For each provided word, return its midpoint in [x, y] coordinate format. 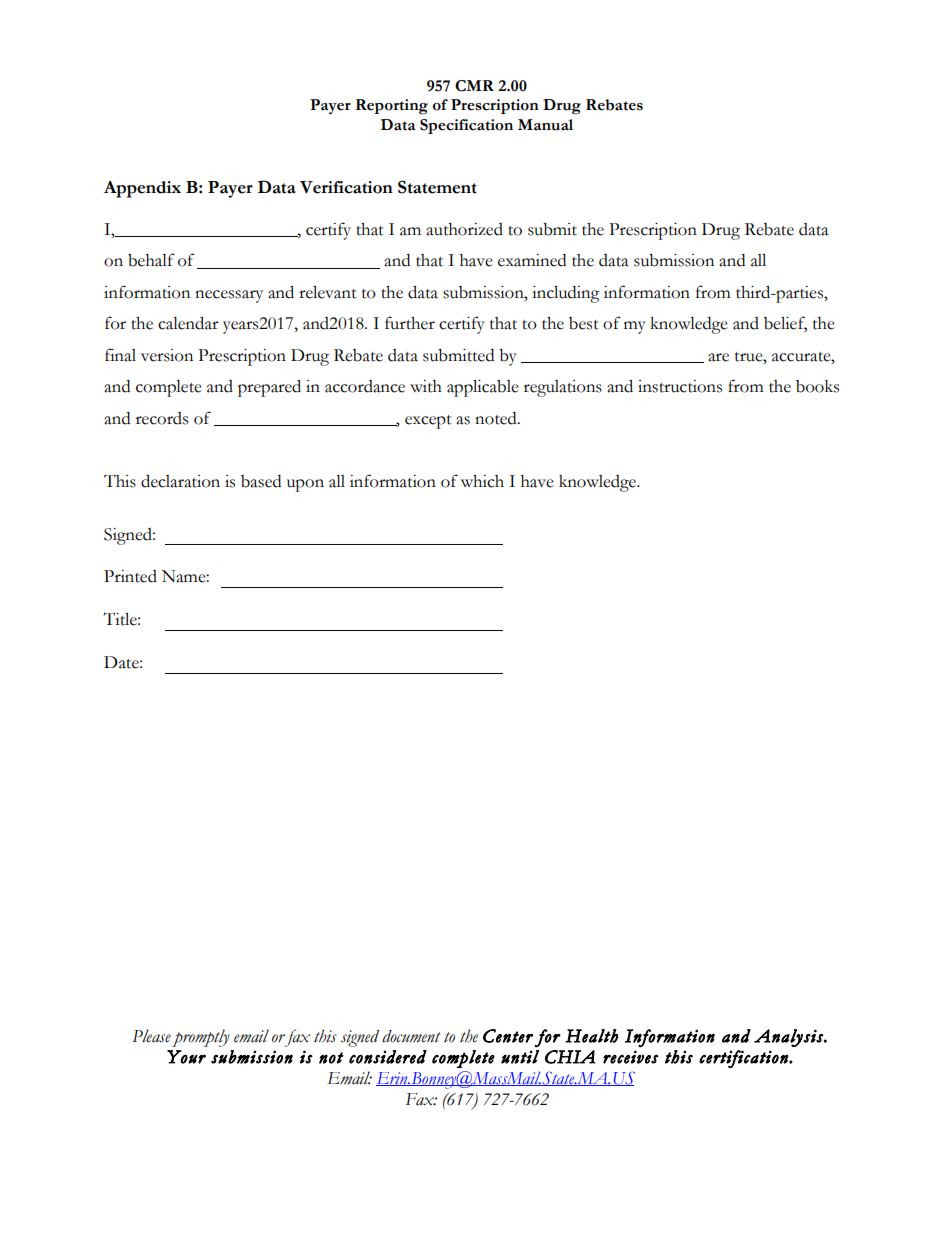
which [482, 481]
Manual [545, 125]
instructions [680, 386]
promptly [201, 1038]
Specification [466, 126]
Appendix [142, 189]
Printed [130, 576]
